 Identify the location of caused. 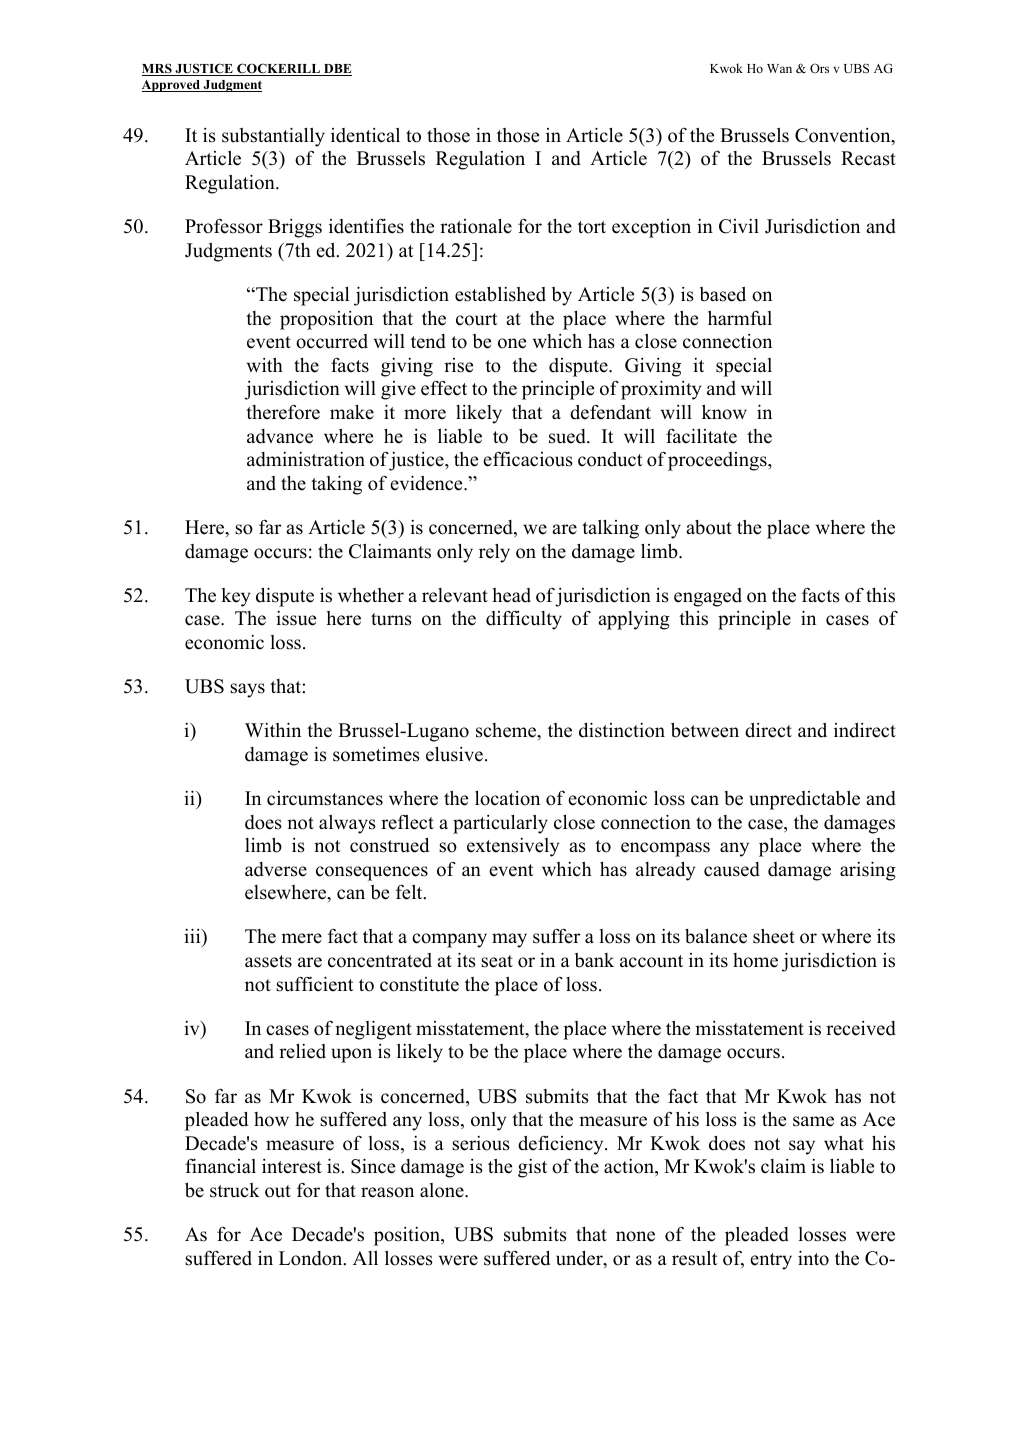
(732, 869).
